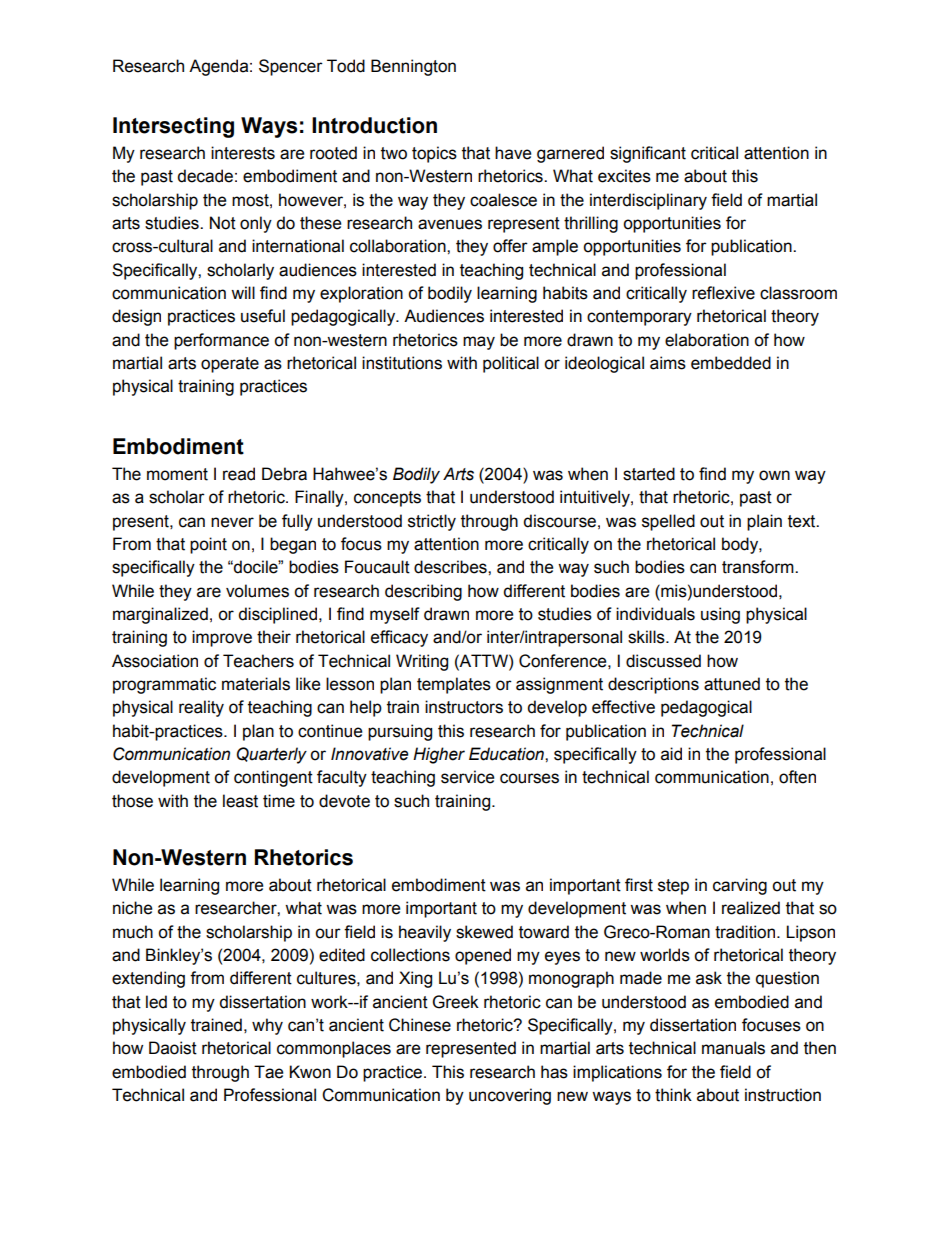  Describe the element at coordinates (510, 1096) in the document. I see `uncovering` at that location.
